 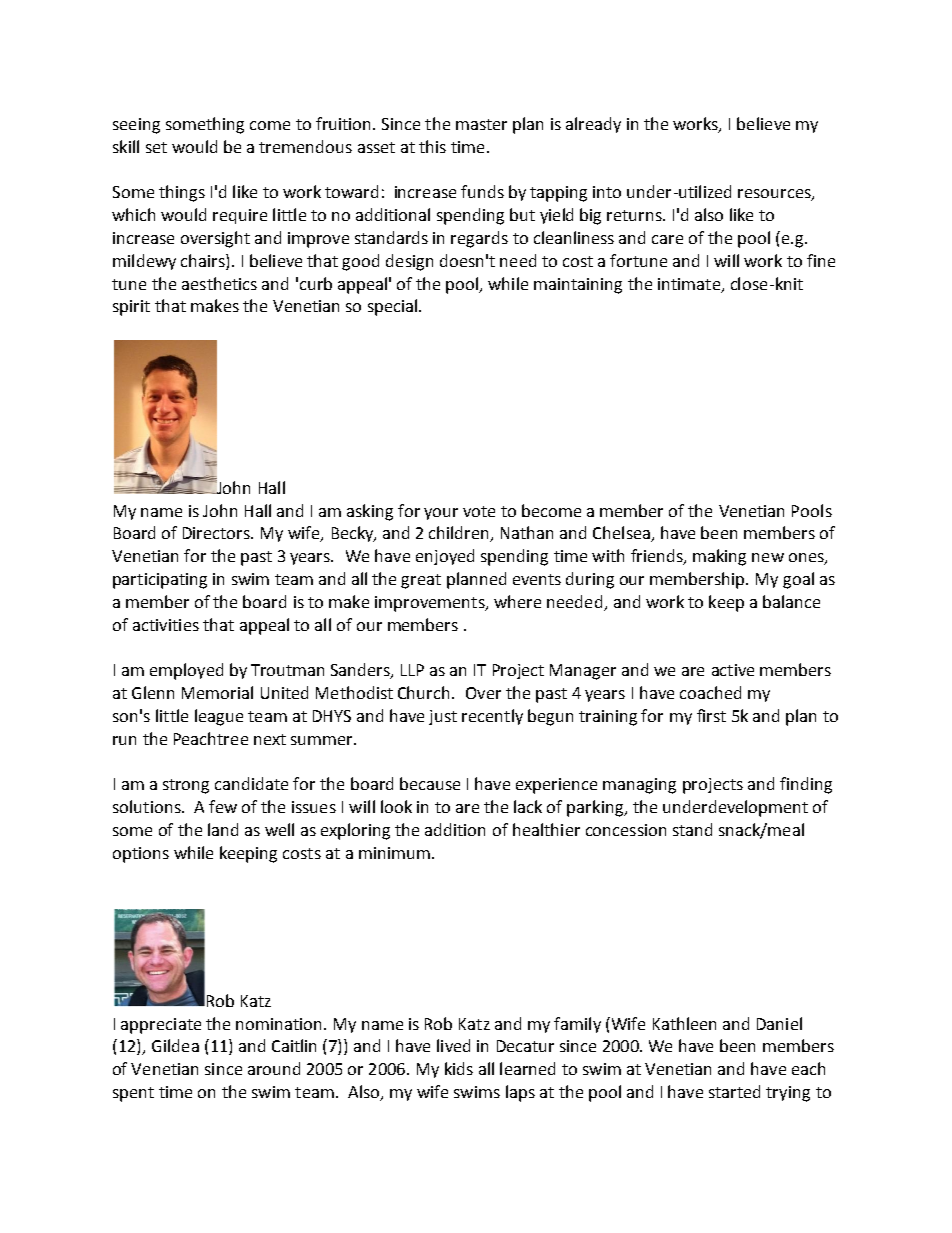 I want to click on spirit, so click(x=131, y=308).
